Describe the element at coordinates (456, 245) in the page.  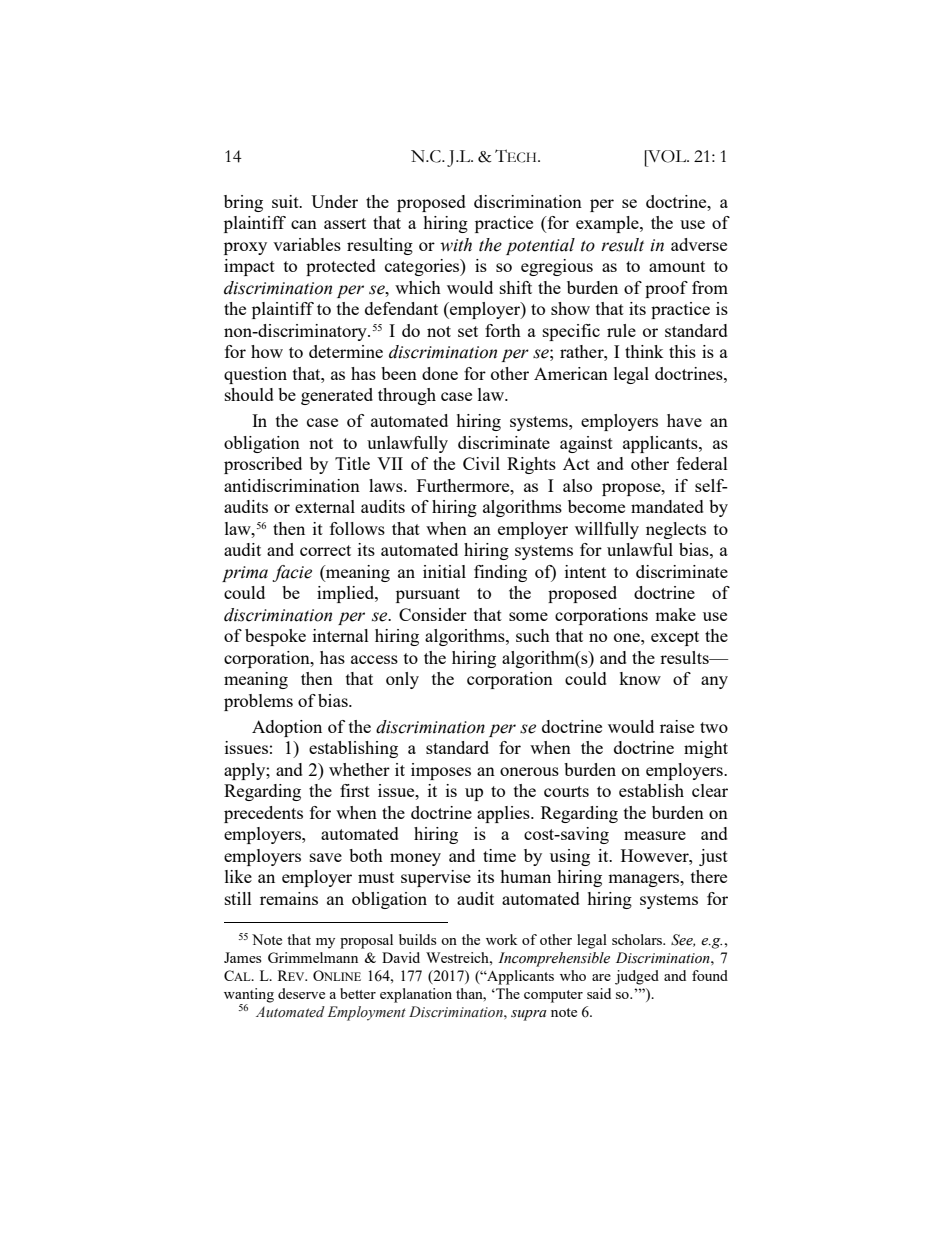
I see `with` at that location.
